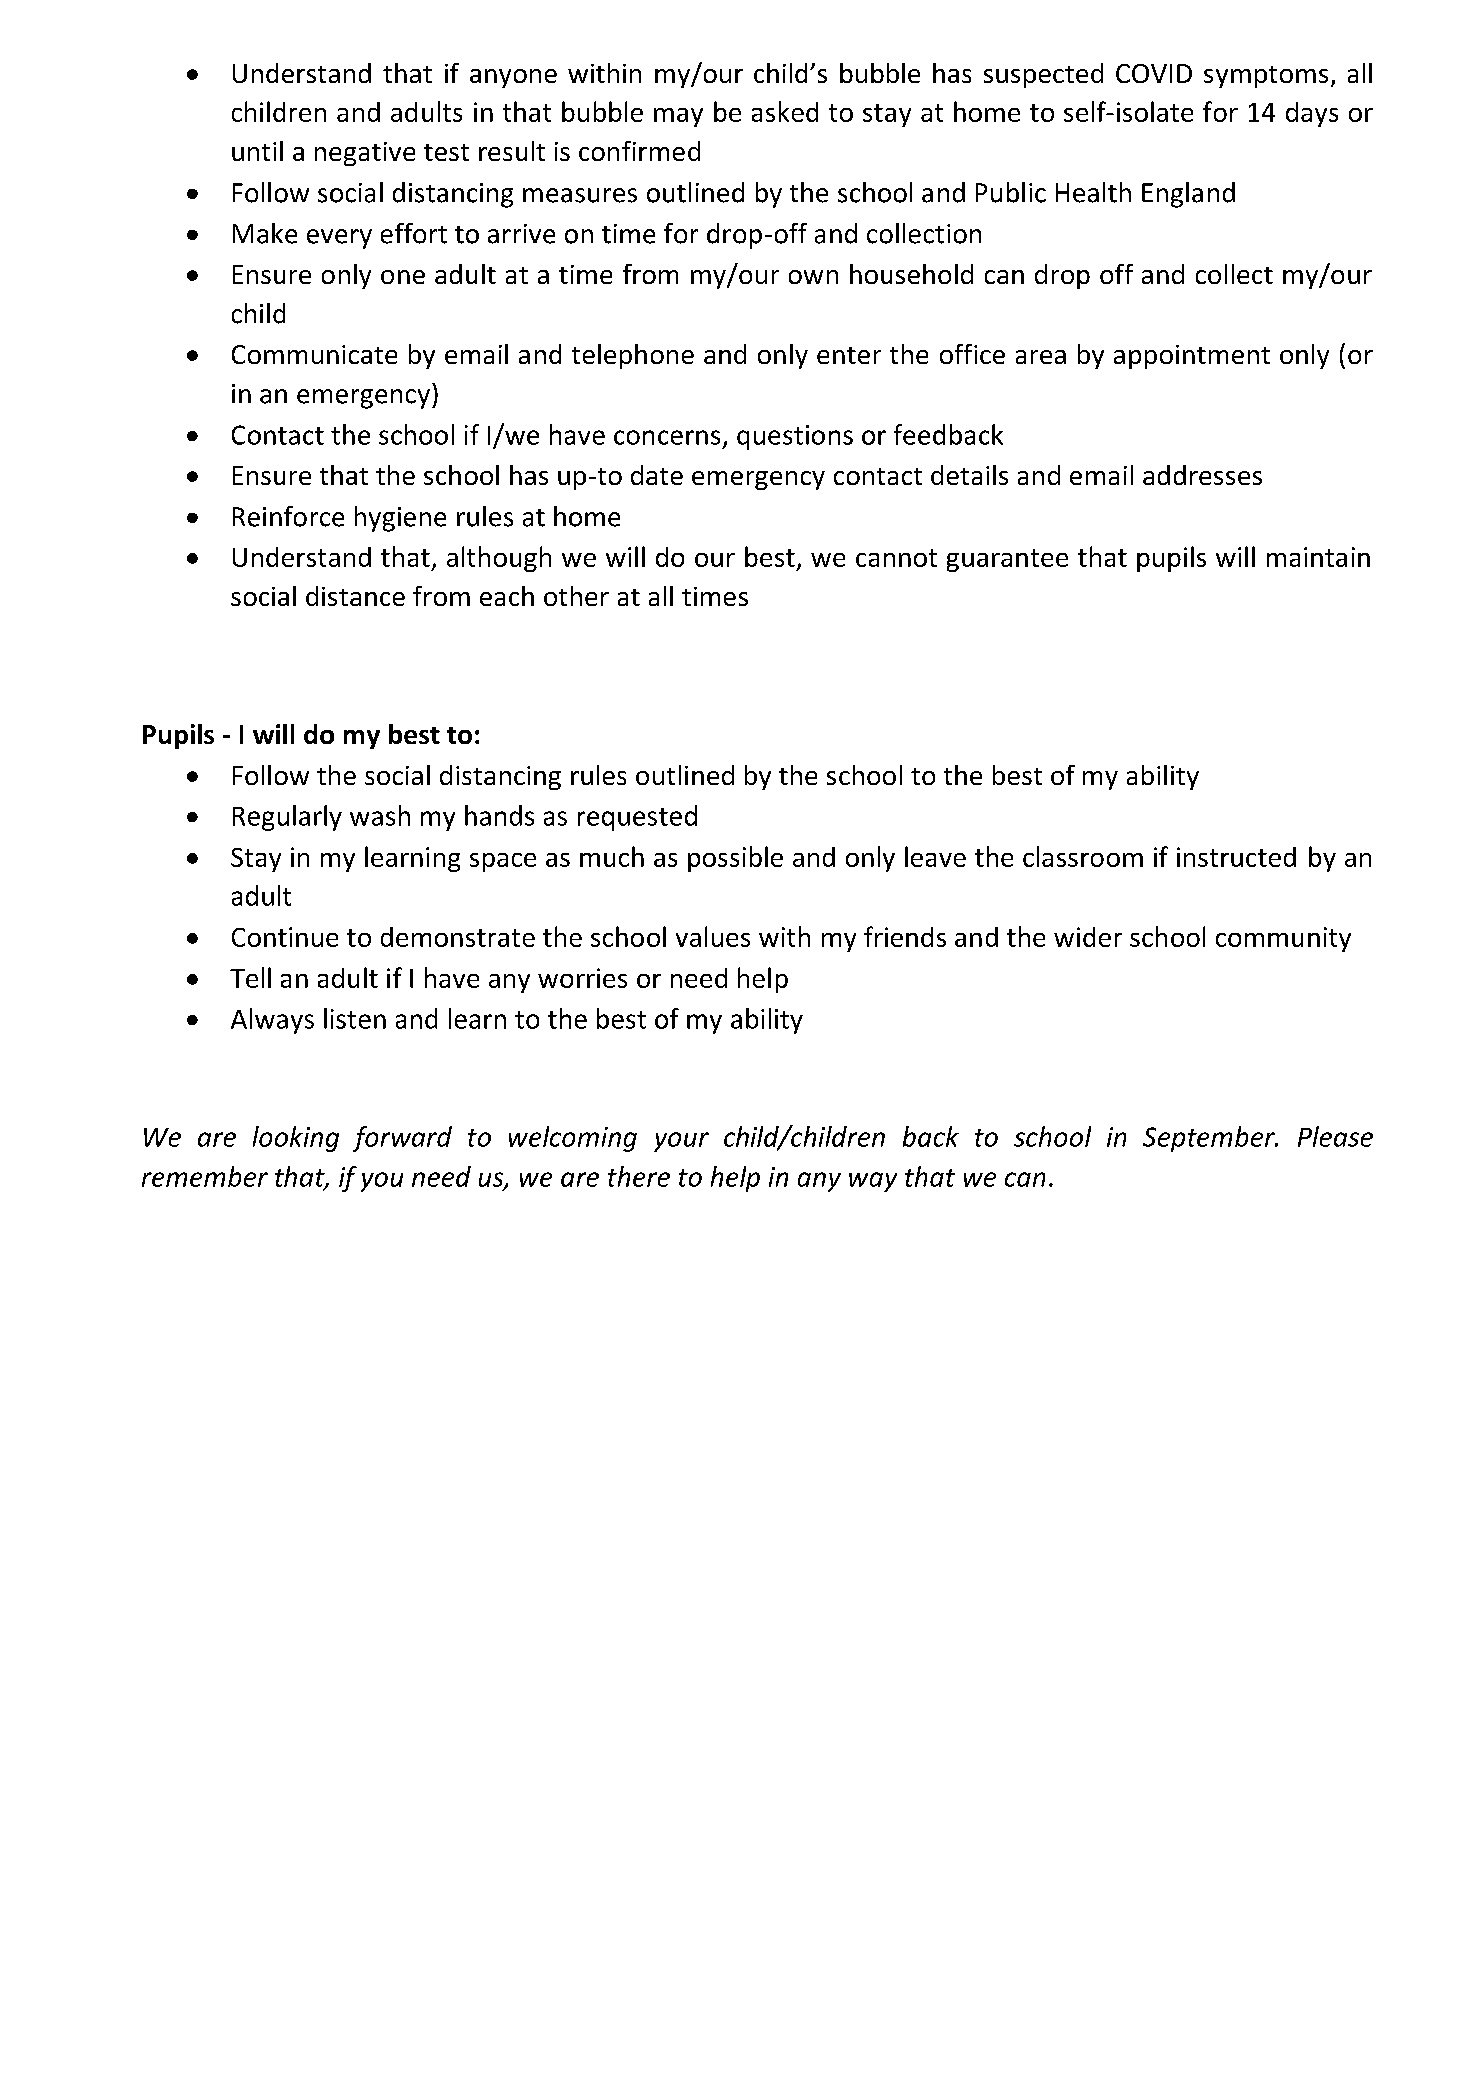 The image size is (1479, 2092). I want to click on asked, so click(785, 111).
